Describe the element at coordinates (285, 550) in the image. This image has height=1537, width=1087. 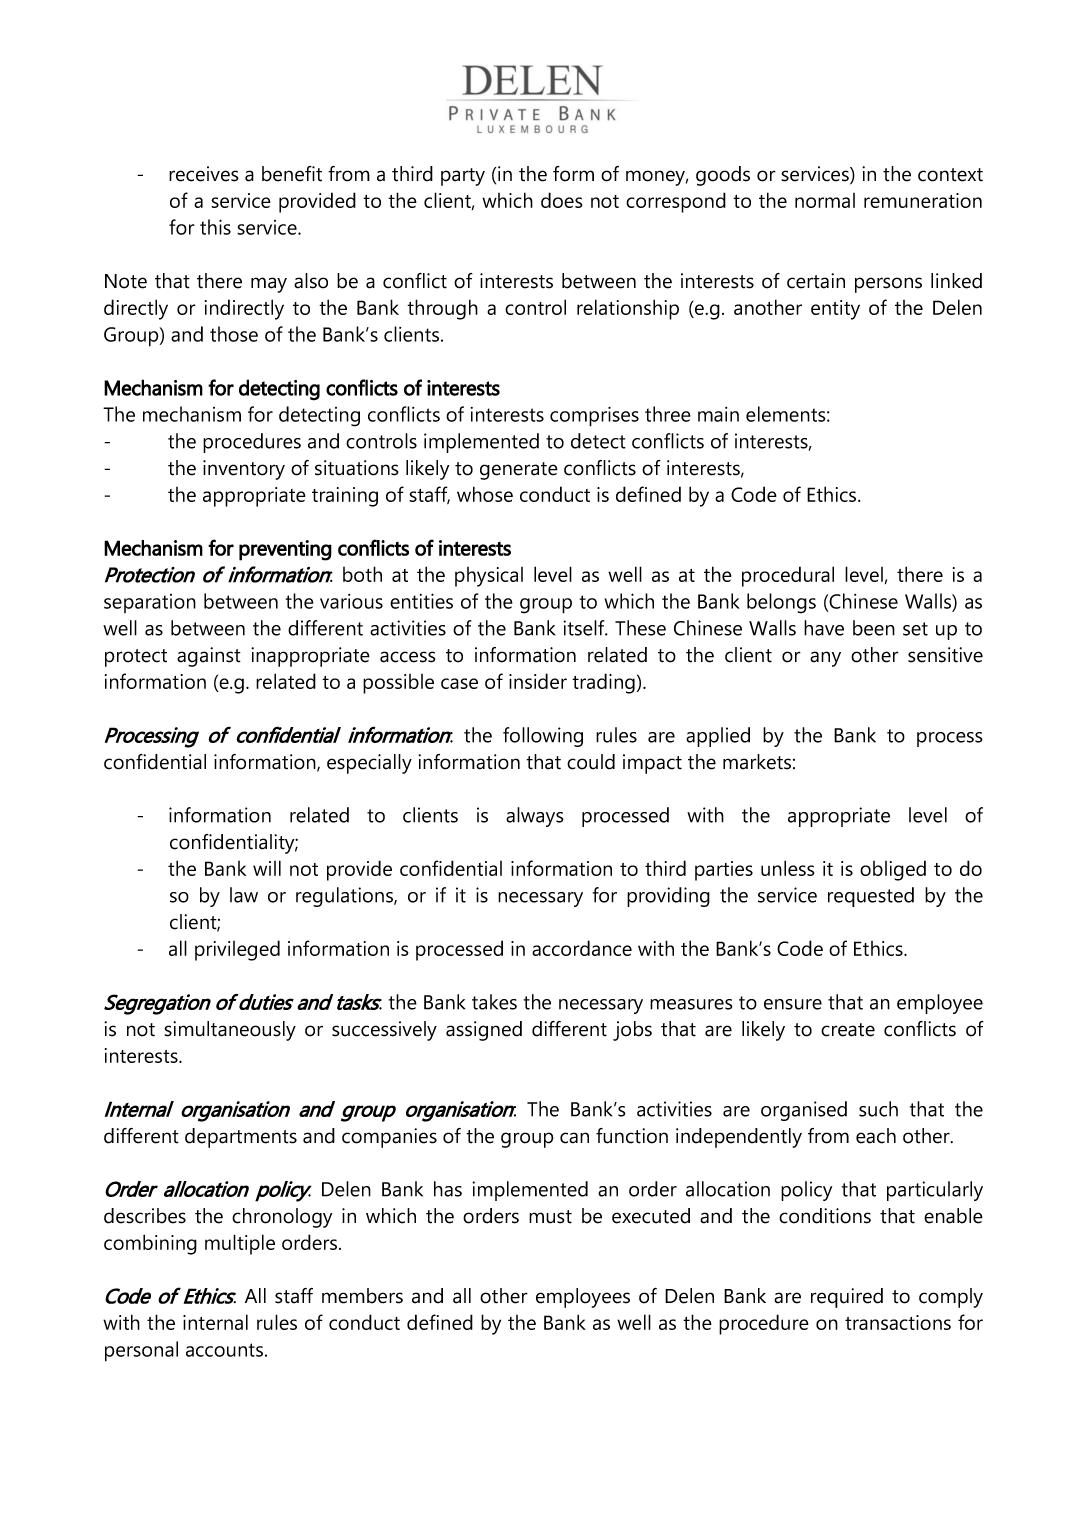
I see `preventing` at that location.
